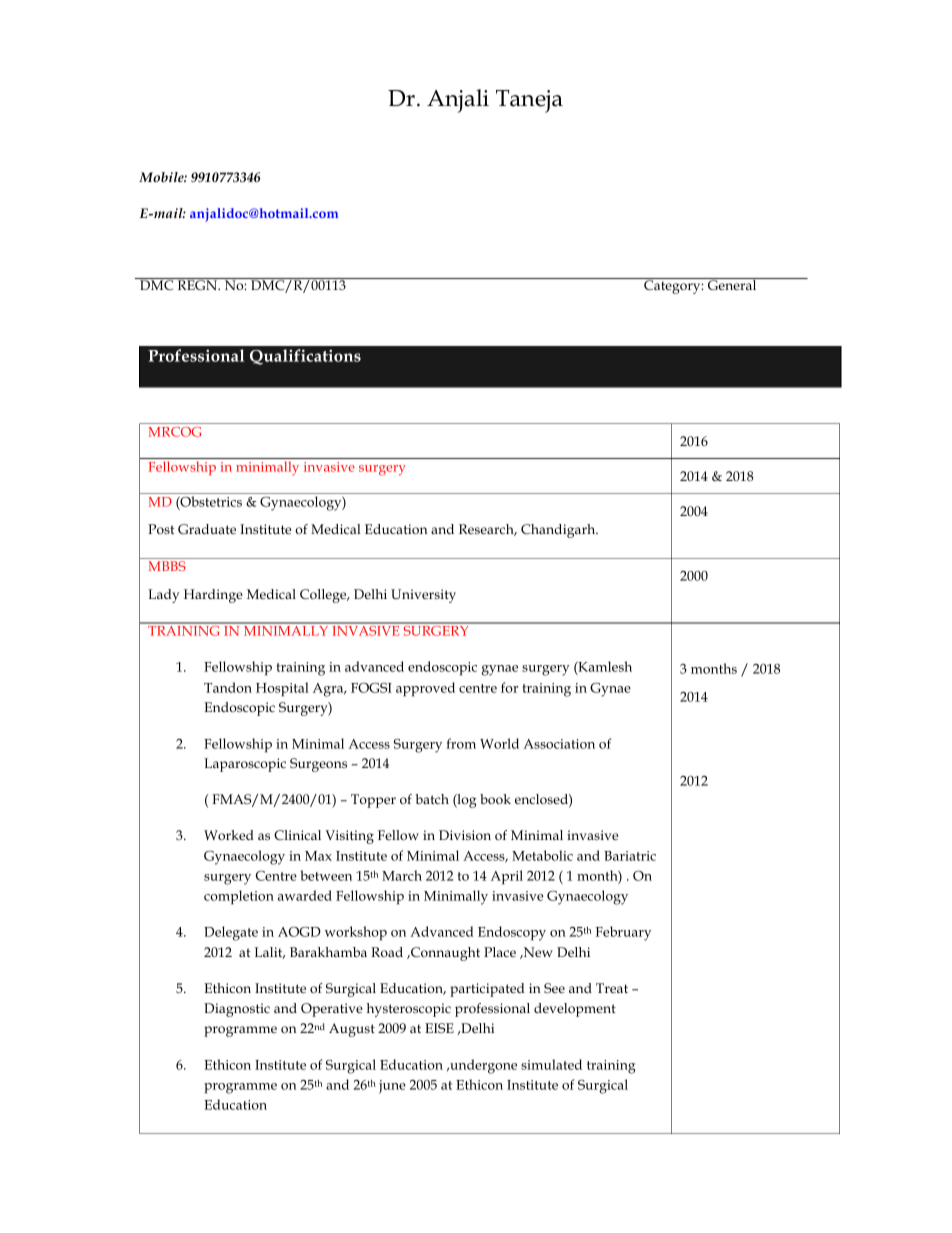 Image resolution: width=952 pixels, height=1233 pixels. I want to click on Taneja, so click(529, 101).
